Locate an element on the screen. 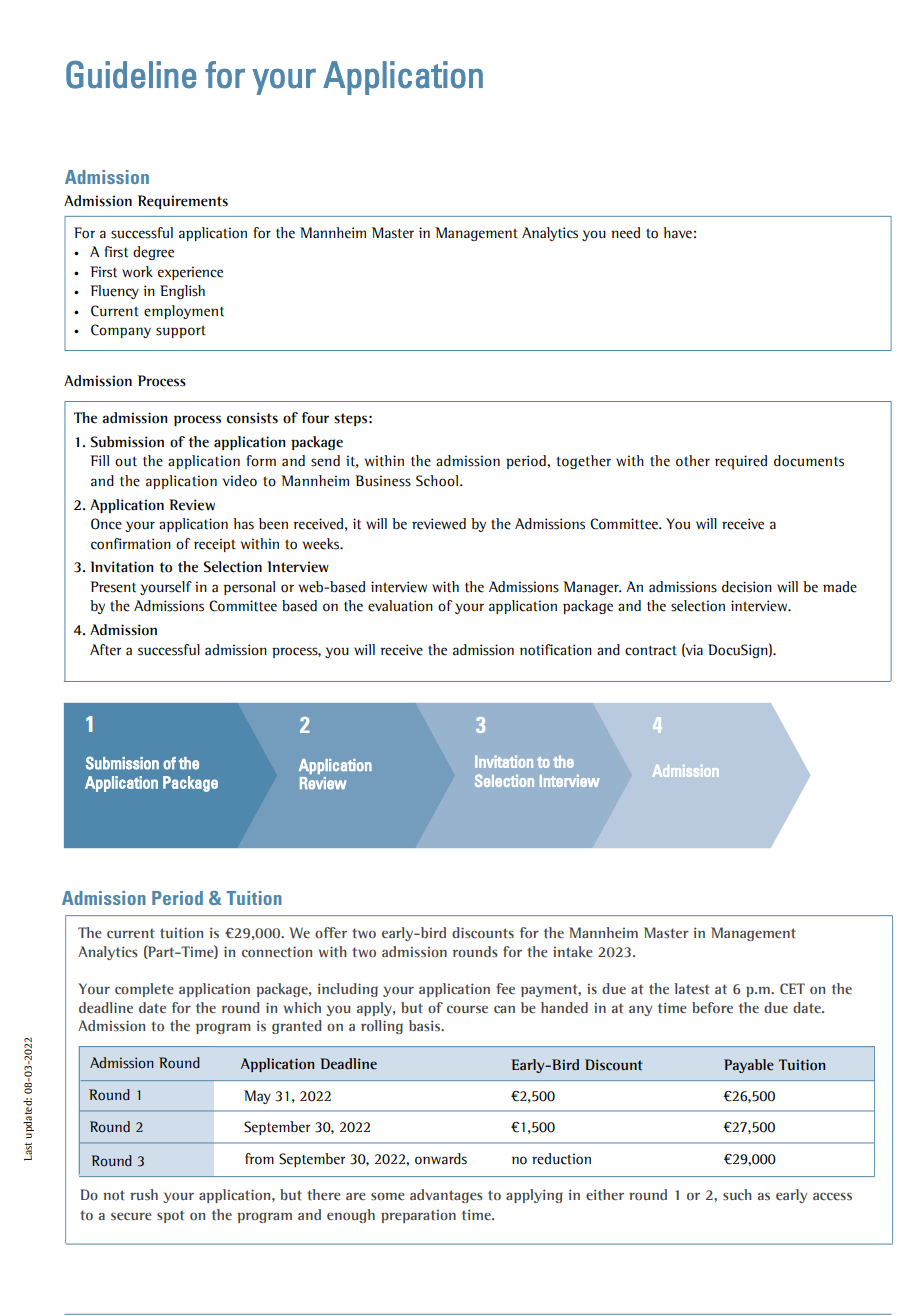 Image resolution: width=923 pixels, height=1316 pixels. Guideline is located at coordinates (131, 75).
